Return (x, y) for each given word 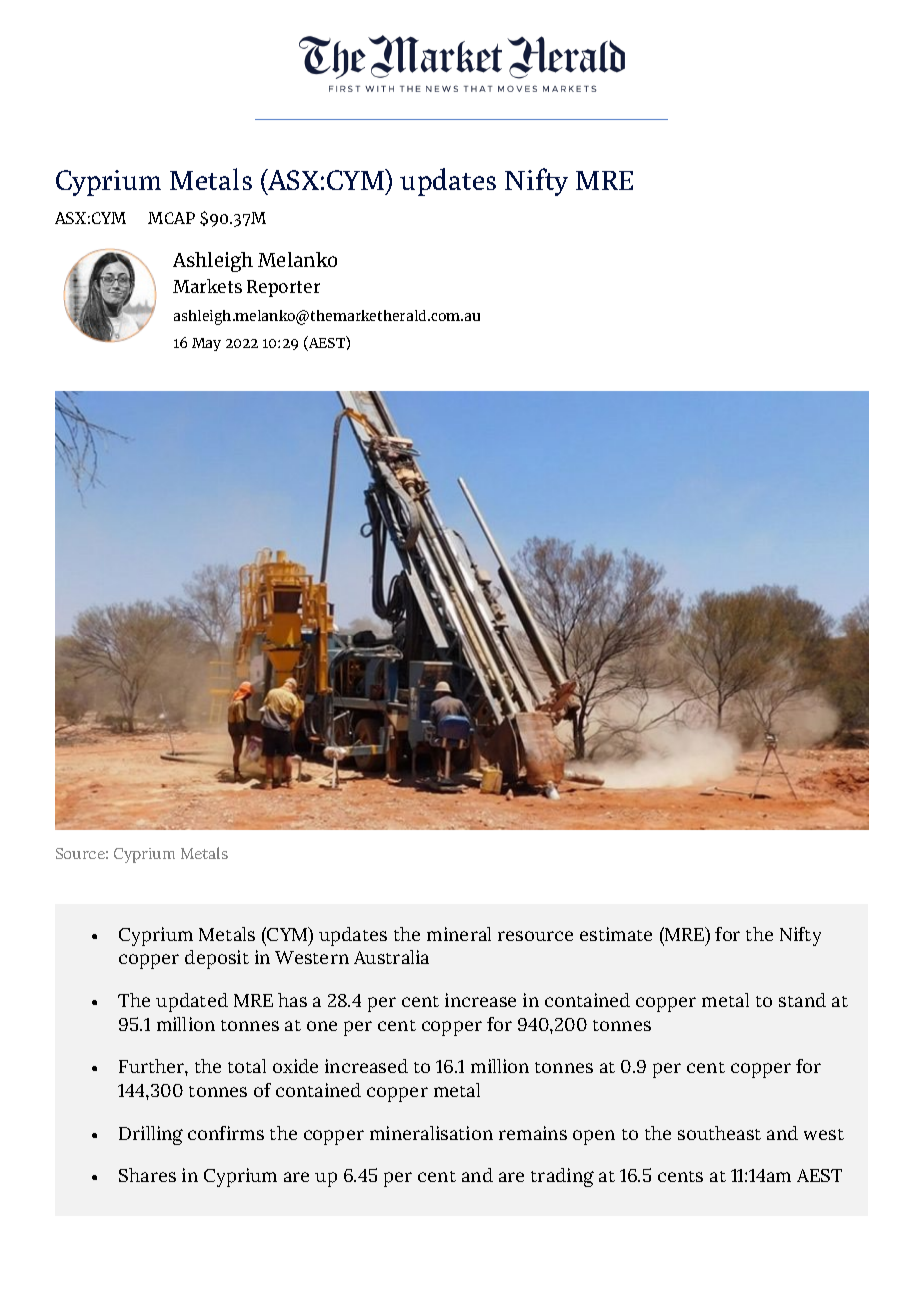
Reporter (283, 288)
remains (533, 1133)
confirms (226, 1133)
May (206, 344)
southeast (719, 1133)
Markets (207, 286)
